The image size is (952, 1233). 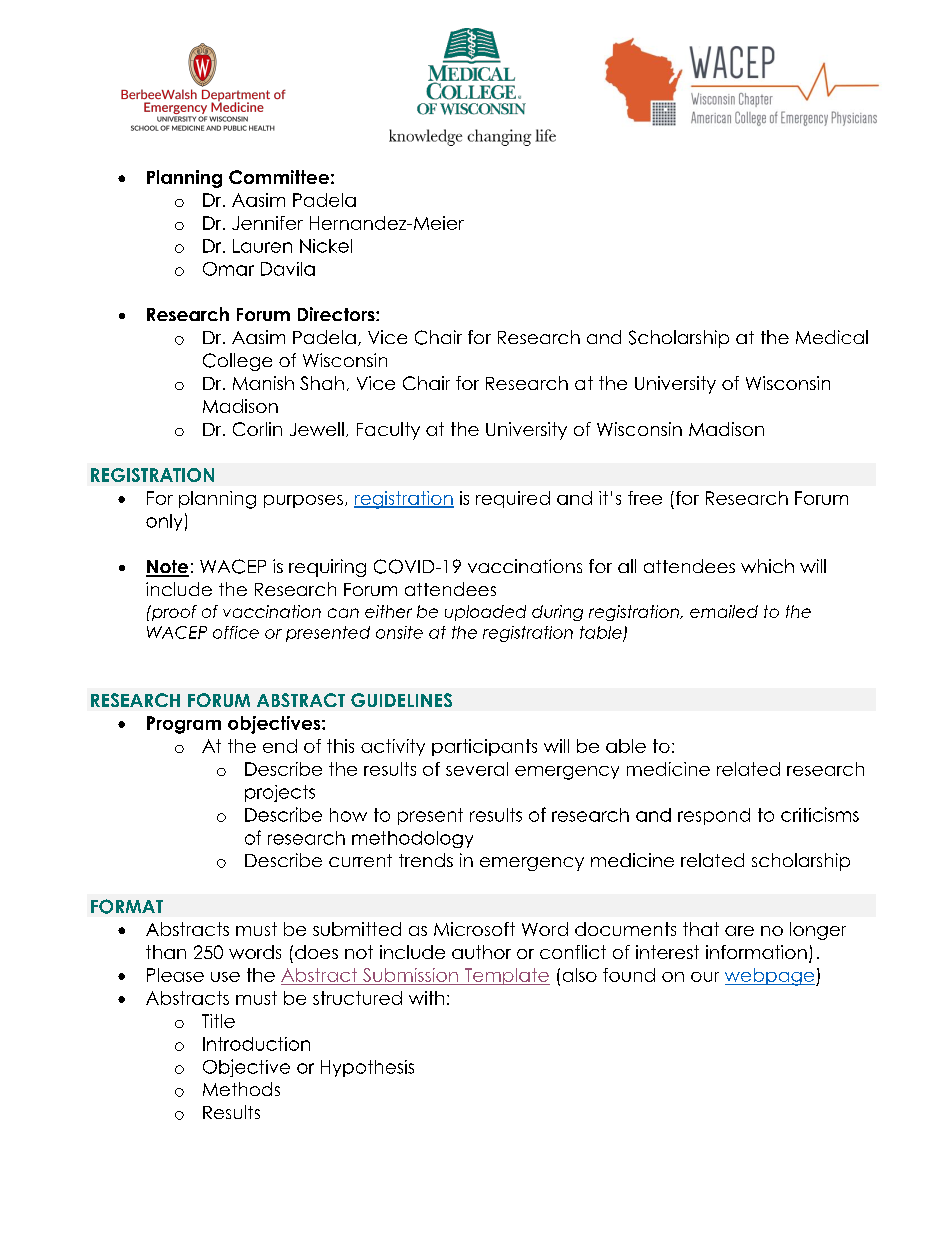 I want to click on with, so click(x=426, y=998).
